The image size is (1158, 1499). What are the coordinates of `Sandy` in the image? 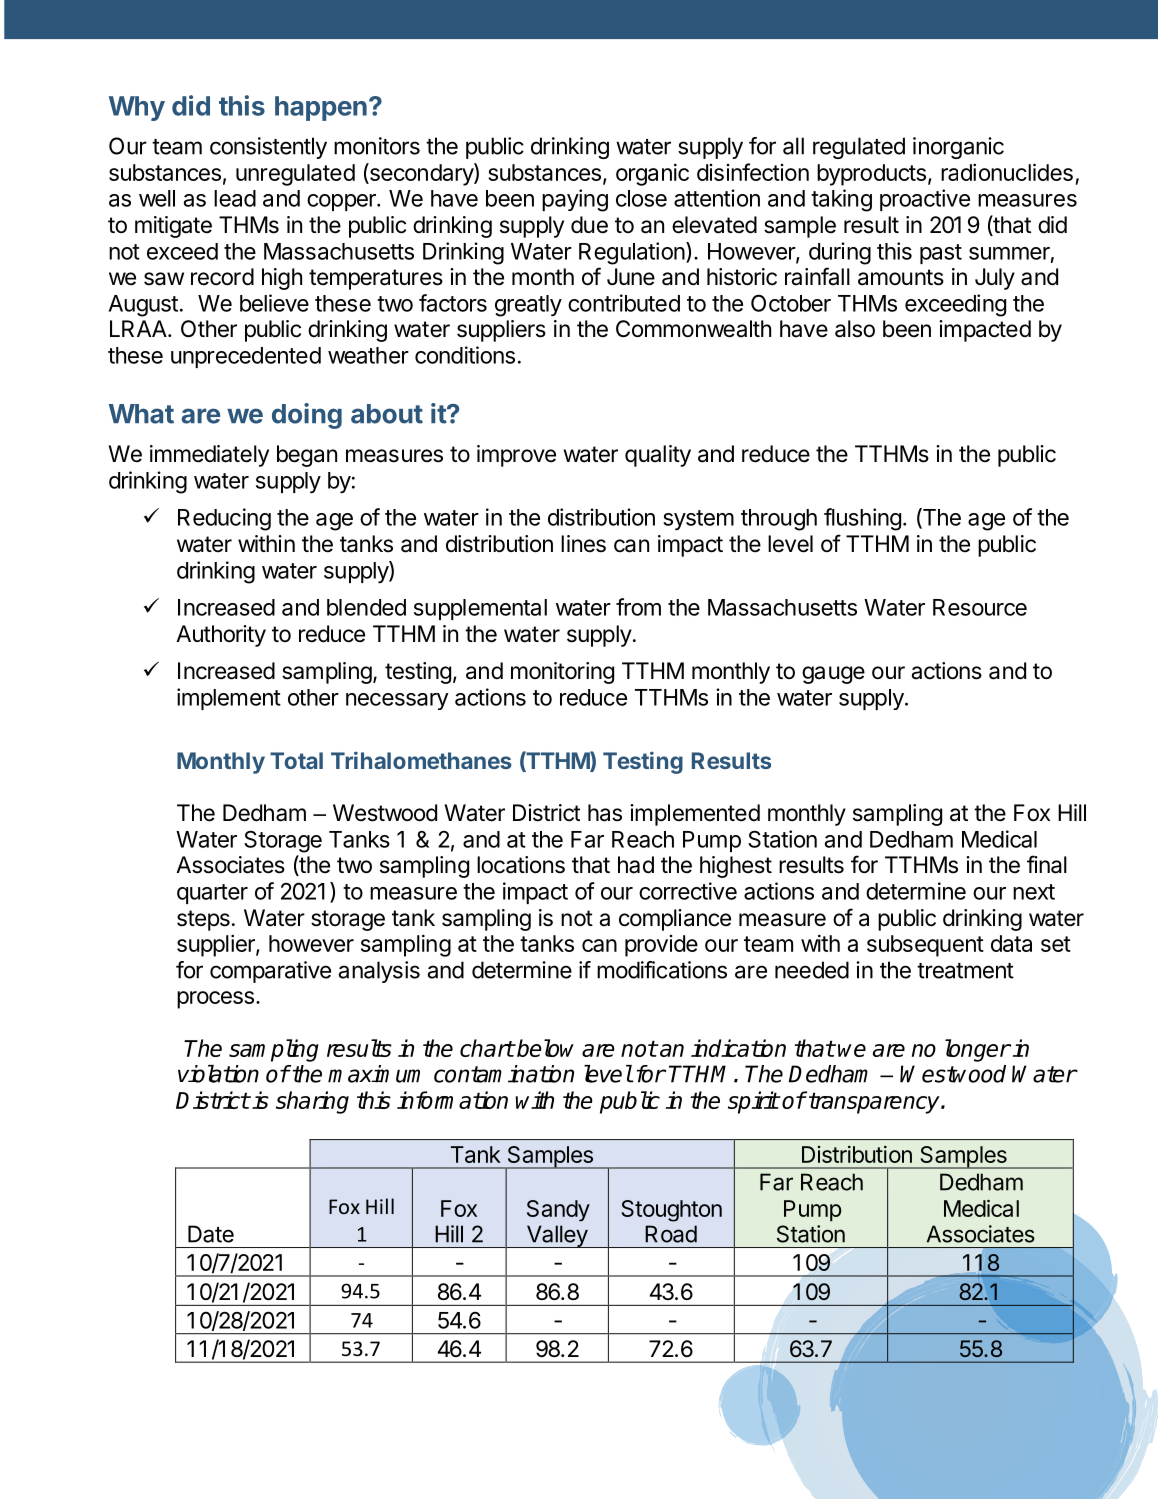 It's located at (558, 1211).
